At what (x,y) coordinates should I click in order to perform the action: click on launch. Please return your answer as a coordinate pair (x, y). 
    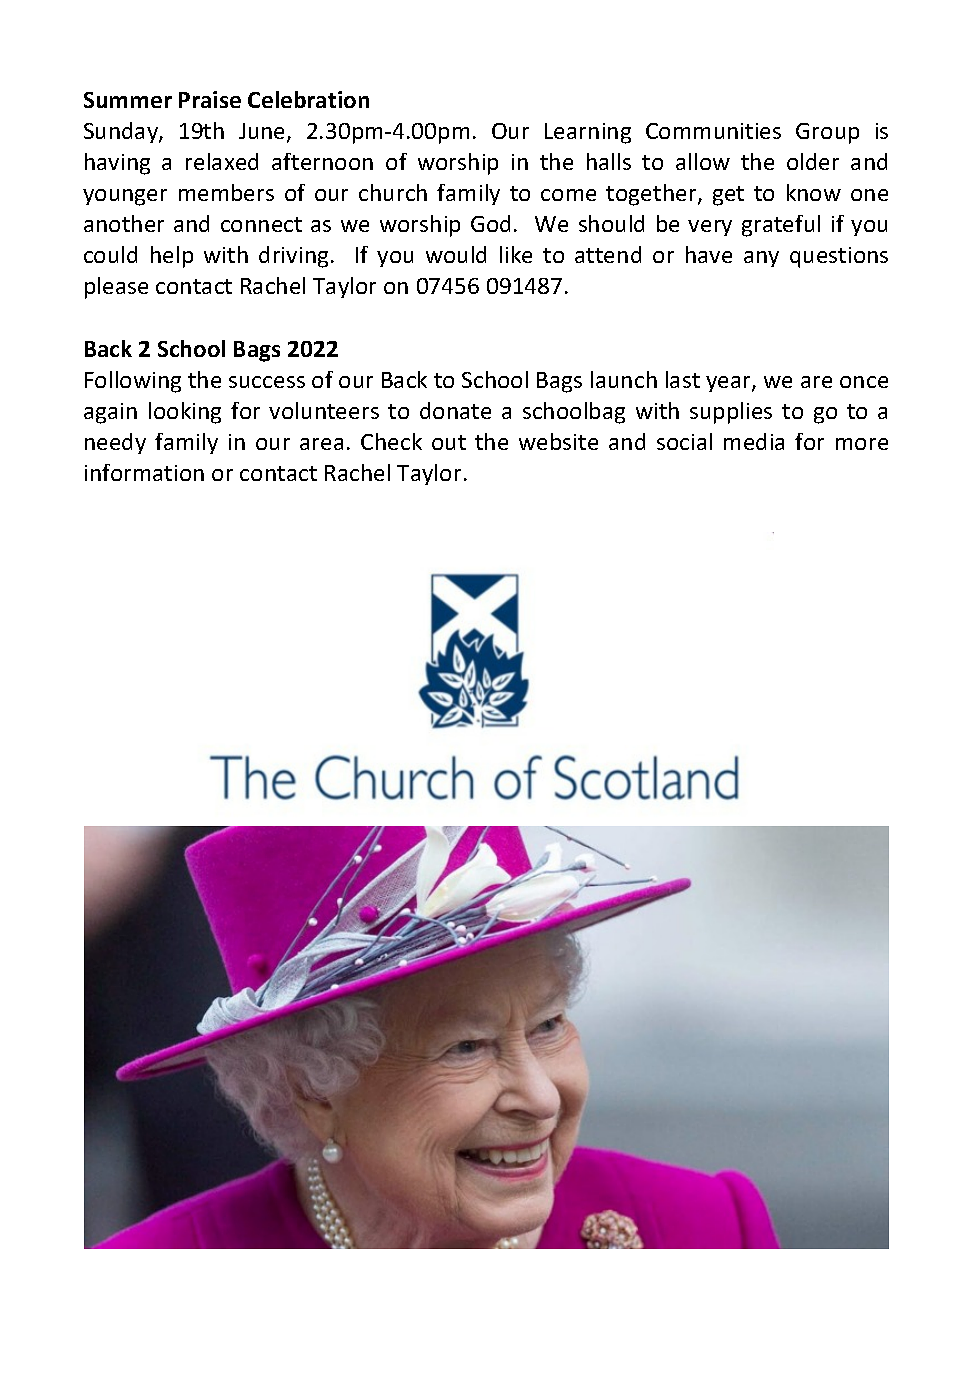
    Looking at the image, I should click on (624, 379).
